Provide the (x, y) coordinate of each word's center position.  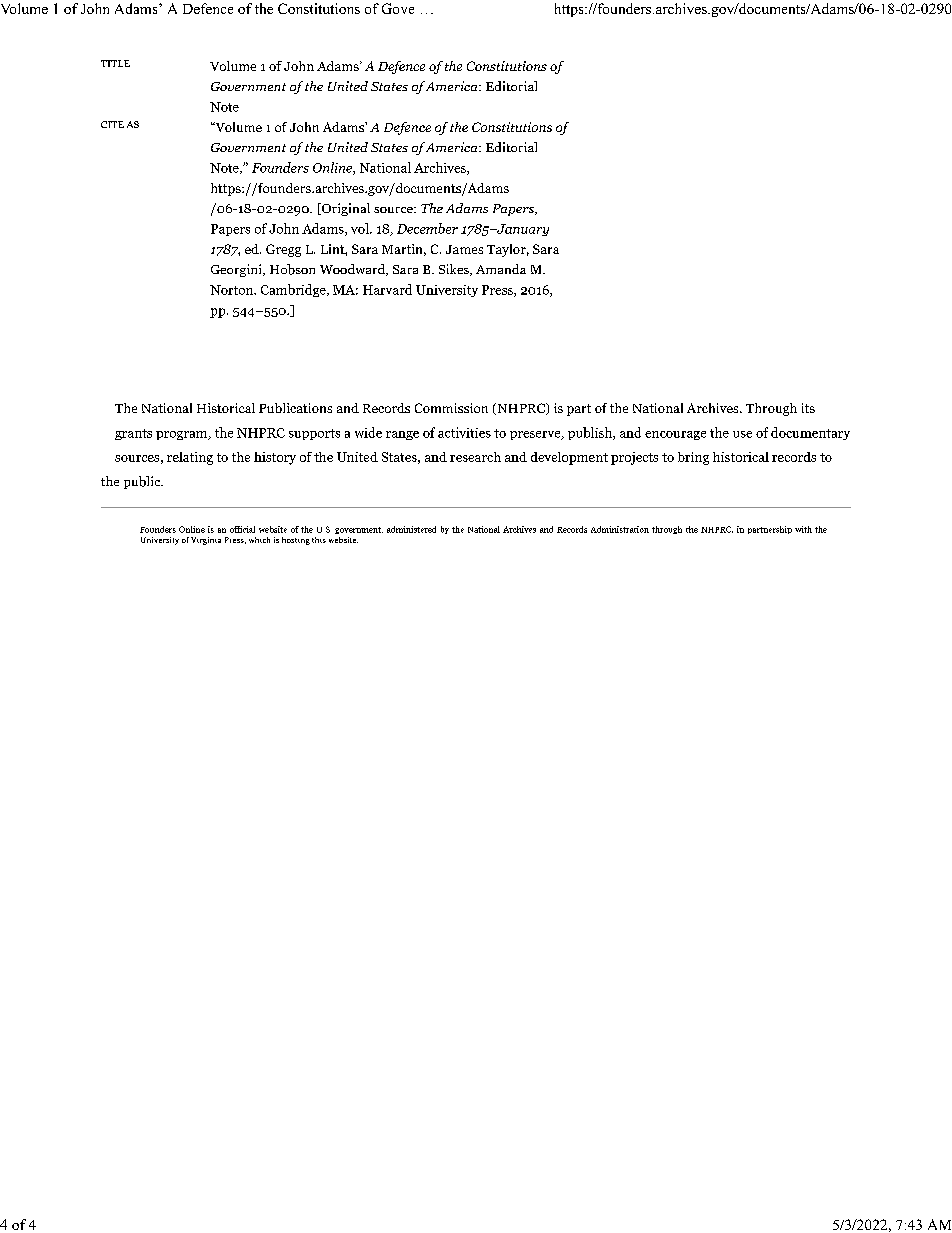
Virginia (206, 541)
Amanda (501, 269)
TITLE (115, 63)
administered (411, 529)
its (808, 408)
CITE (112, 124)
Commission (451, 408)
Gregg (283, 250)
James (464, 249)
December (427, 228)
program (183, 435)
